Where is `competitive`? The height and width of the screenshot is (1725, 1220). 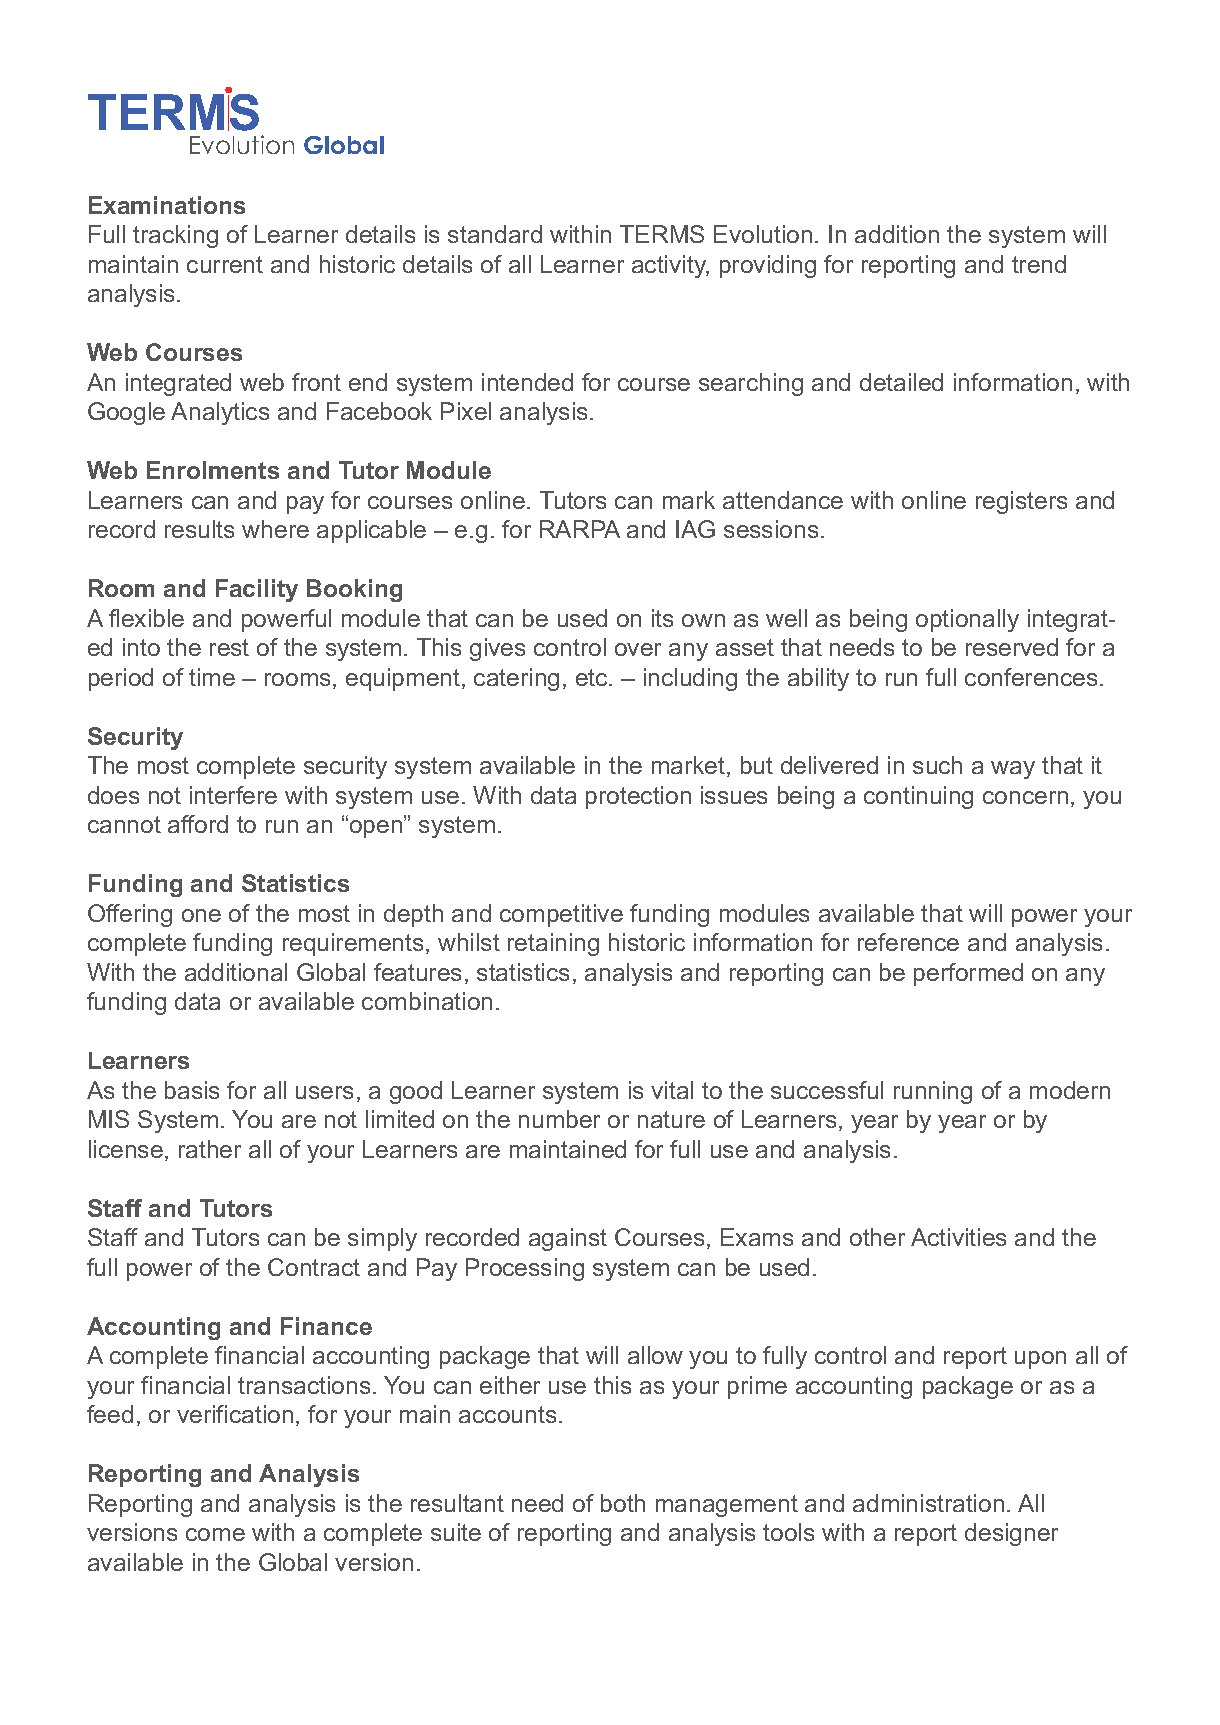 competitive is located at coordinates (561, 915).
